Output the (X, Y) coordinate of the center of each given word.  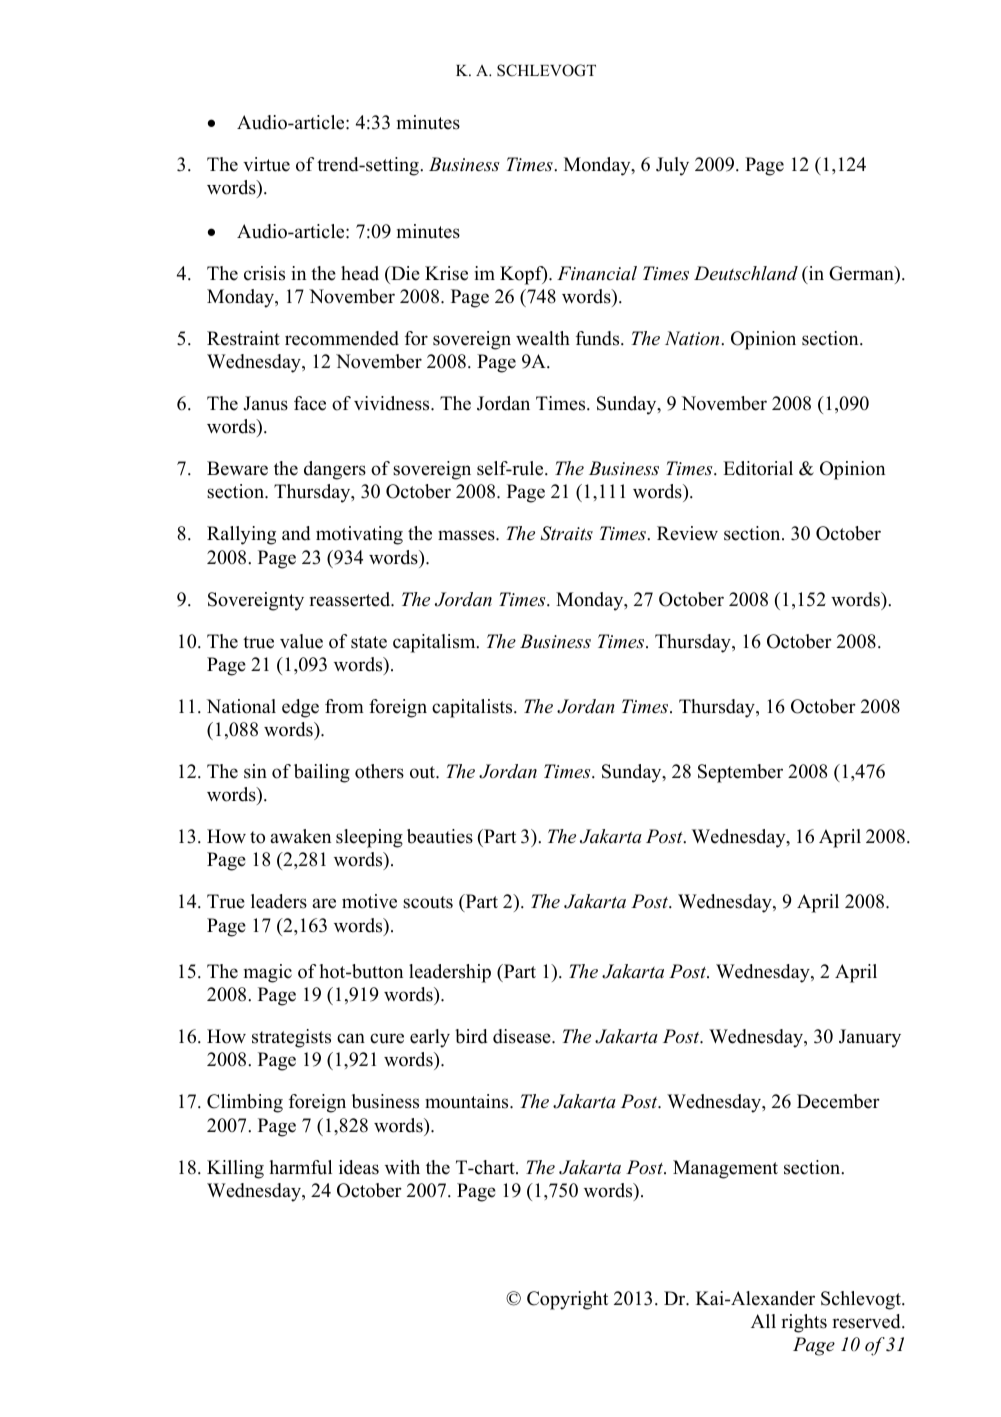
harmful (300, 1167)
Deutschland (746, 273)
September (740, 773)
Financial (597, 273)
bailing (322, 773)
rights (804, 1323)
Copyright (567, 1300)
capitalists (473, 708)
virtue (266, 164)
